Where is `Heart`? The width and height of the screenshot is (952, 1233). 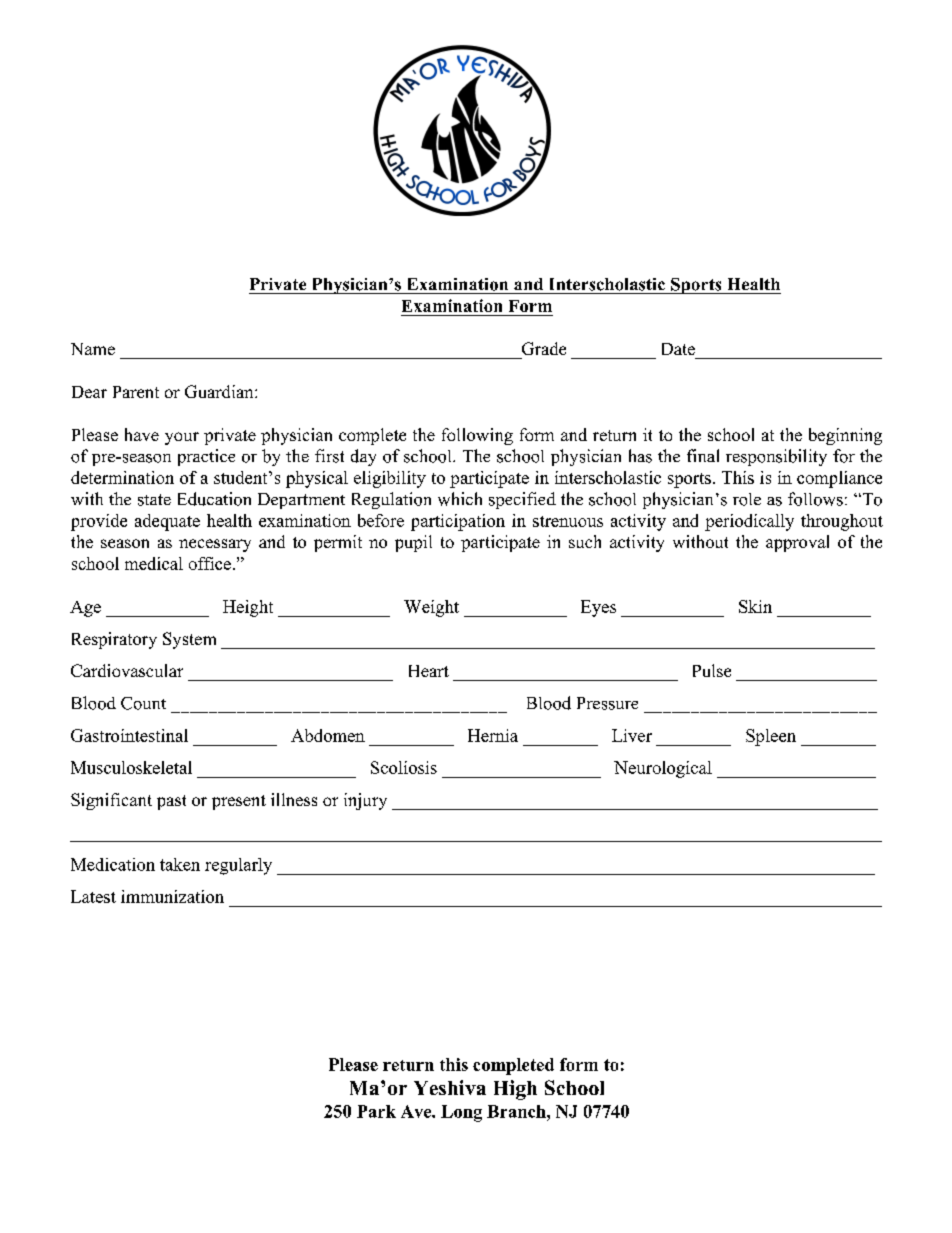
Heart is located at coordinates (429, 671).
